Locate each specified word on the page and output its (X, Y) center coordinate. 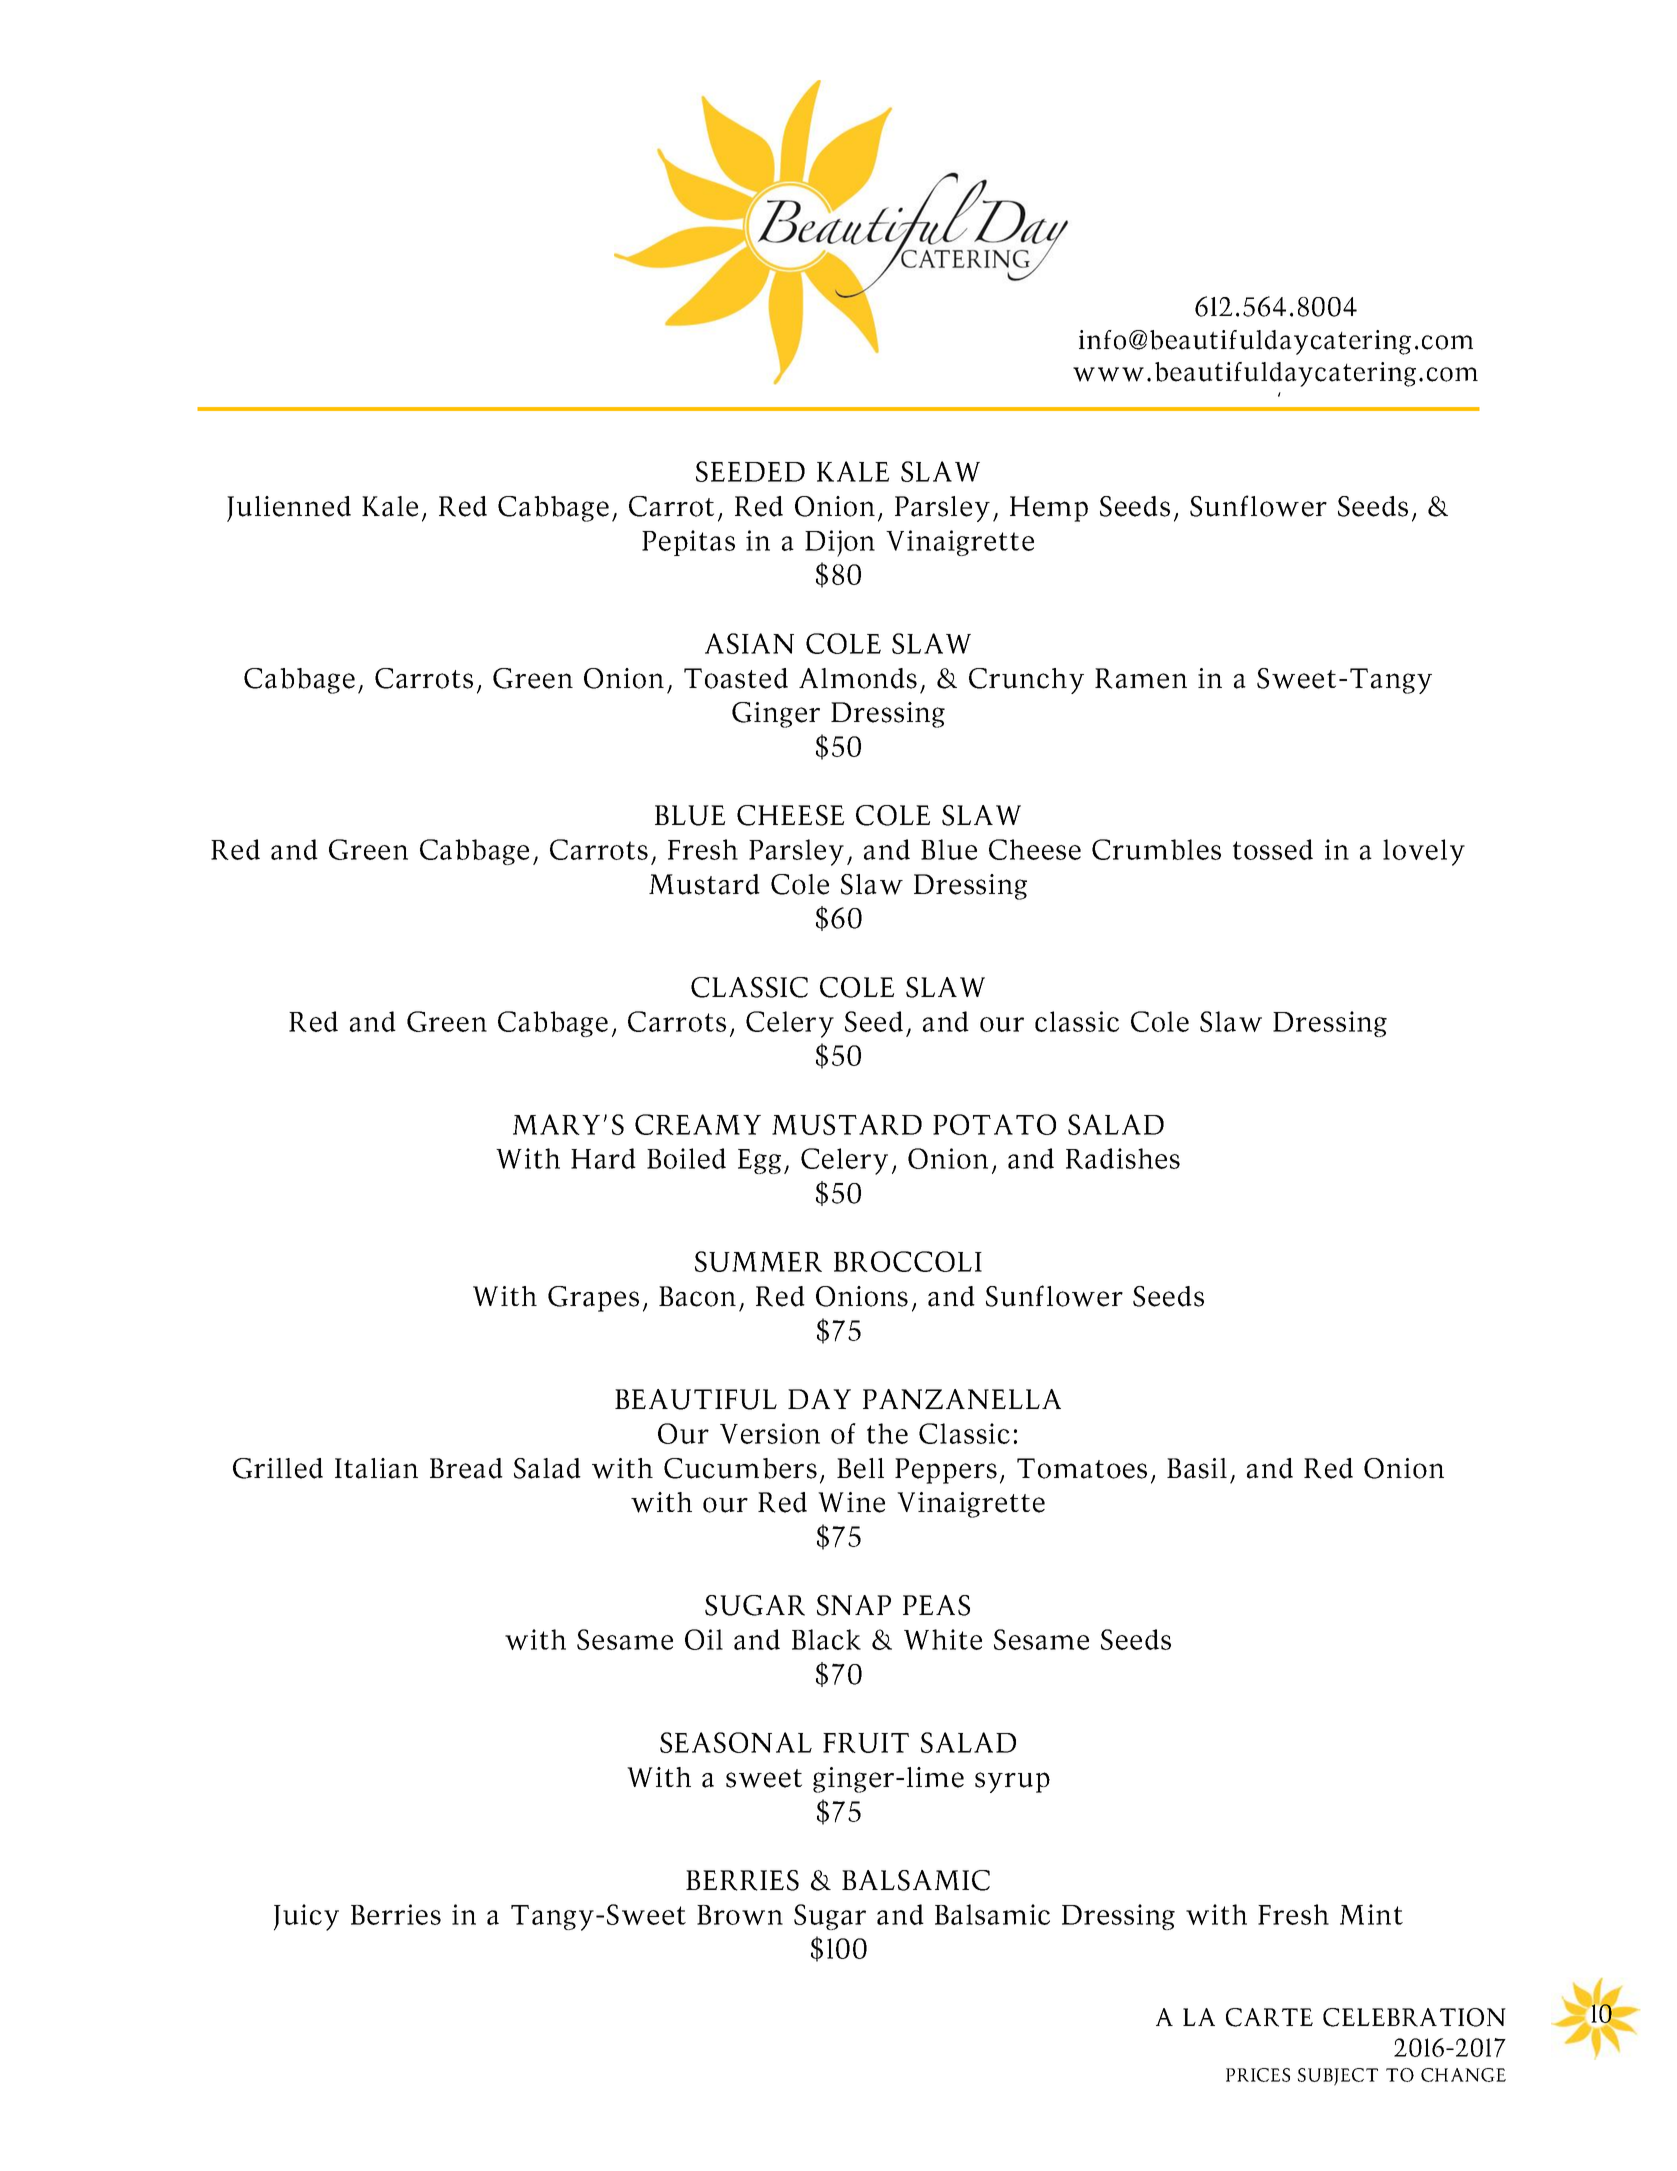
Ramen (1141, 678)
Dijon (840, 543)
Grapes (593, 1299)
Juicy (306, 1917)
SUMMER (758, 1261)
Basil (1197, 1468)
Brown (740, 1915)
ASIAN (749, 643)
